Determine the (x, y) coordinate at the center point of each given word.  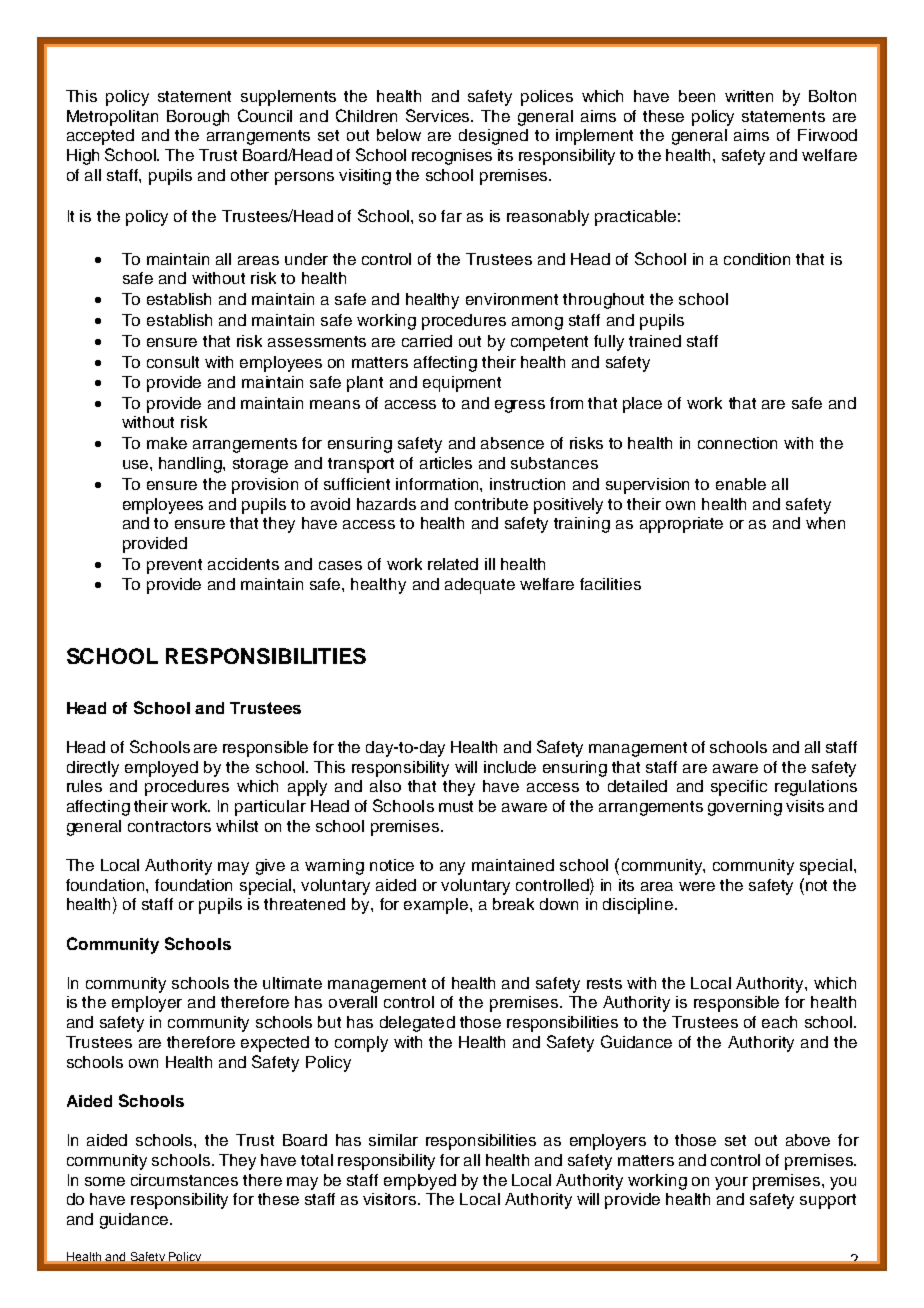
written (749, 96)
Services (439, 115)
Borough (198, 118)
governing (745, 808)
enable (741, 484)
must (456, 806)
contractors (169, 826)
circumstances (184, 1180)
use (137, 464)
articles (446, 463)
